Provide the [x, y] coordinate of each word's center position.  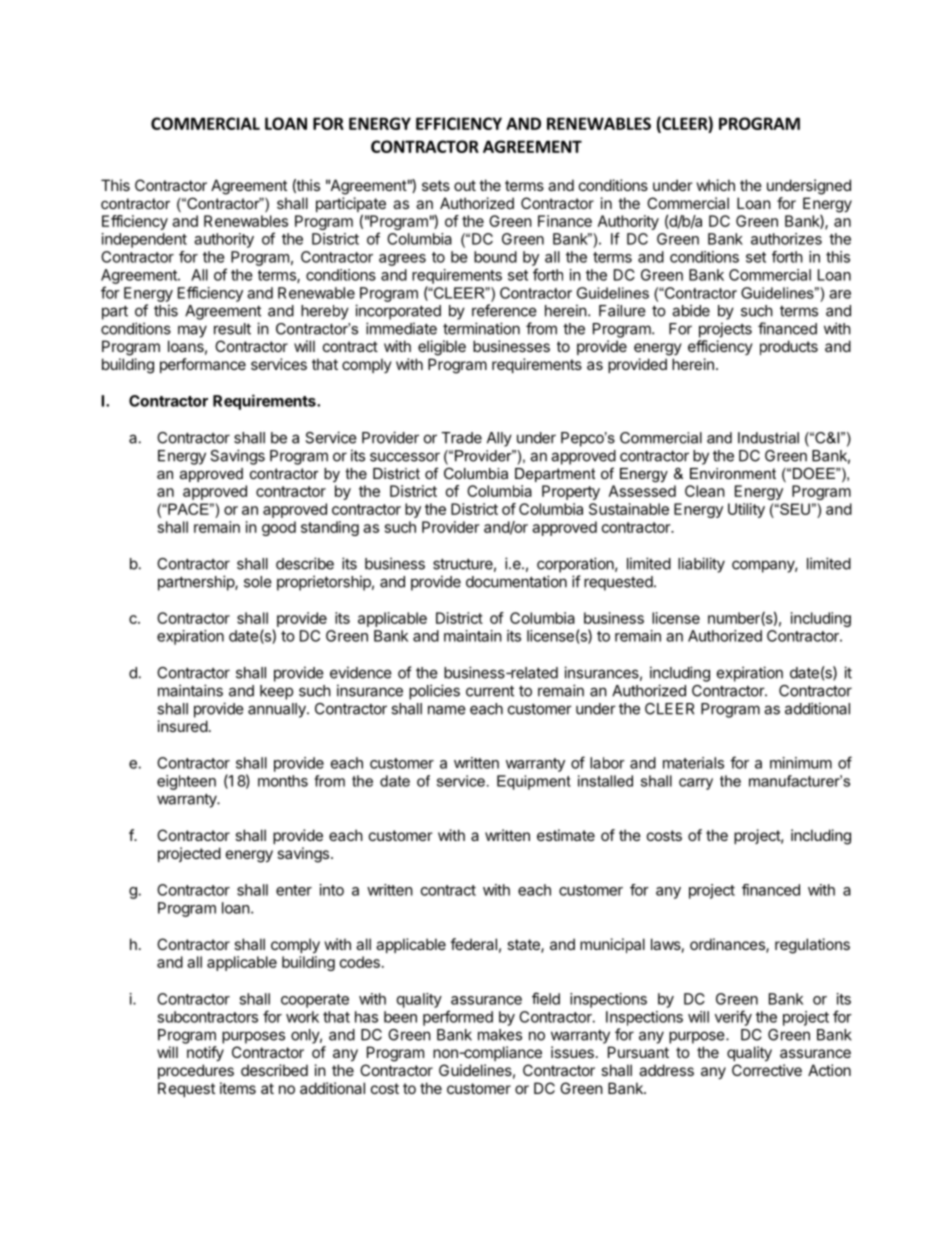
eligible [442, 348]
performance [203, 365]
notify [205, 1053]
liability [701, 565]
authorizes [786, 239]
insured [183, 726]
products [789, 347]
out [465, 185]
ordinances [728, 945]
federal [473, 944]
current [490, 691]
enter [294, 890]
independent [144, 240]
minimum [801, 763]
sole [258, 582]
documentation [516, 581]
